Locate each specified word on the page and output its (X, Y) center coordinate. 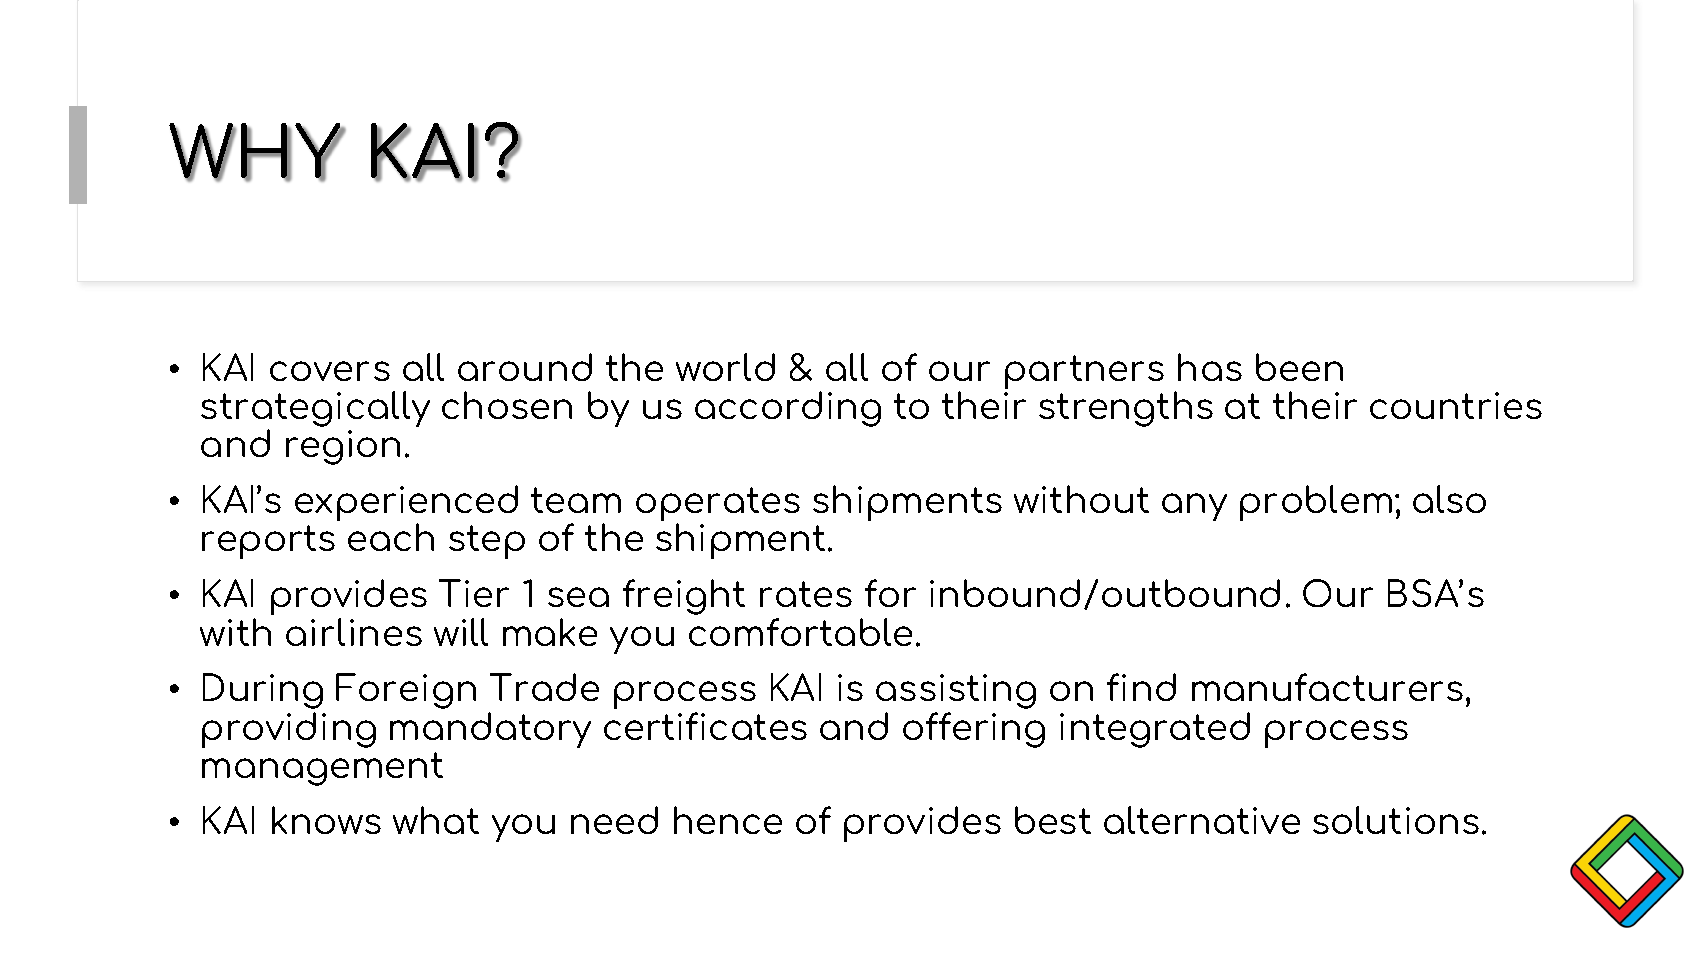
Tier (474, 593)
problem (1316, 503)
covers (330, 371)
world (725, 367)
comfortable (800, 632)
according (788, 409)
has (1210, 367)
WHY (256, 152)
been (1299, 367)
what (436, 820)
